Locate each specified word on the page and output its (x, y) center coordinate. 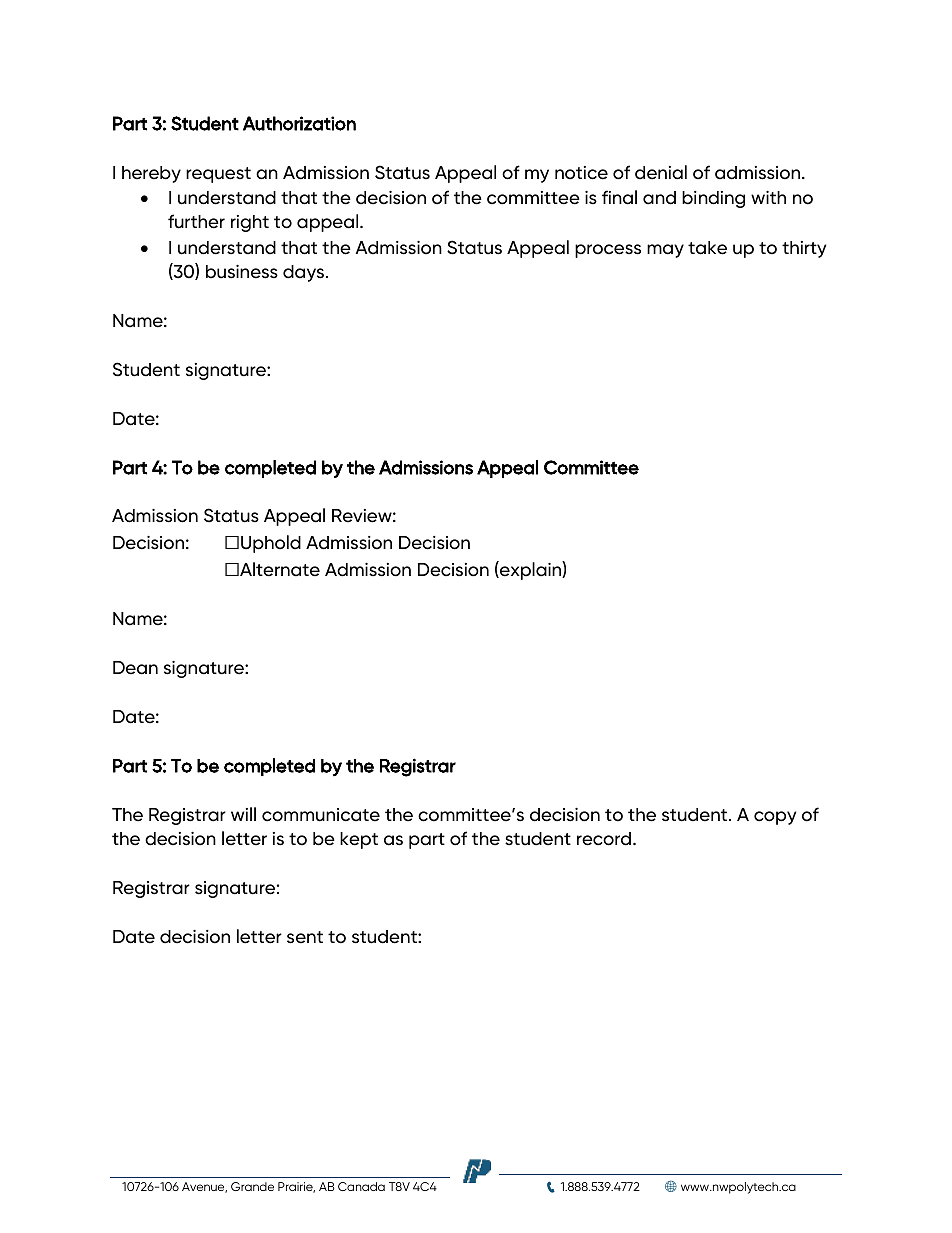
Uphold (271, 544)
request (218, 175)
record (605, 839)
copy (775, 818)
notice (581, 173)
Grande (252, 1186)
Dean (135, 668)
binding (713, 199)
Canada (361, 1186)
